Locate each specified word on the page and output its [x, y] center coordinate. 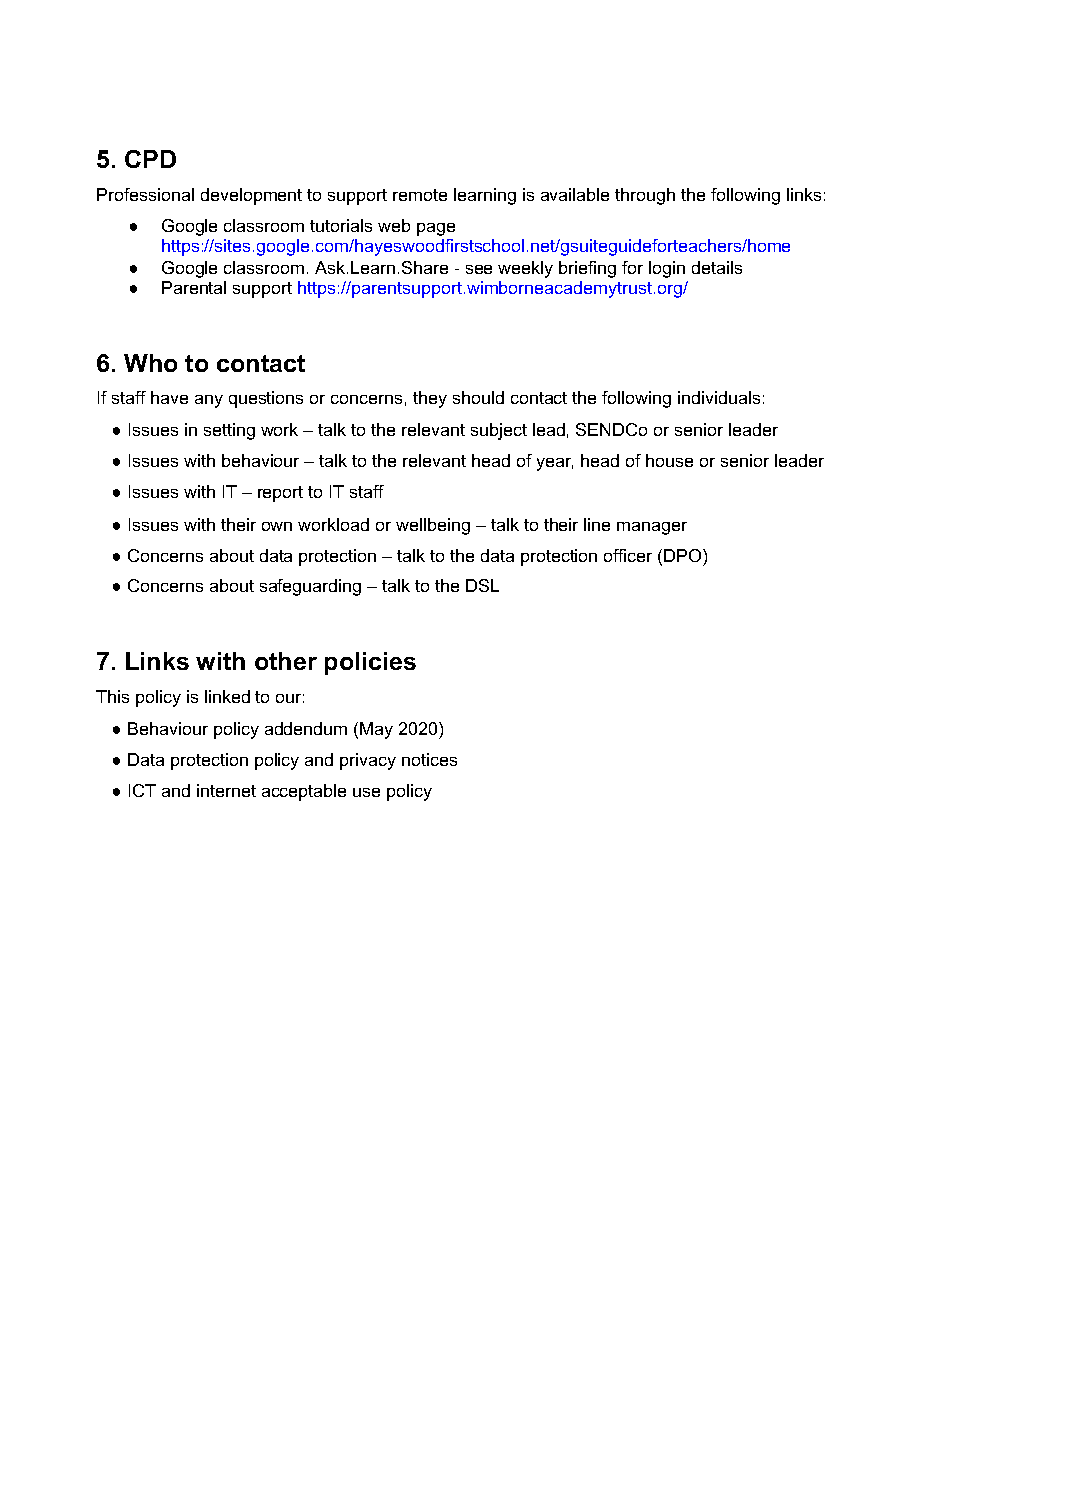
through [645, 196]
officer [628, 555]
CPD [150, 159]
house [669, 460]
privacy [368, 761]
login [667, 269]
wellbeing [433, 526]
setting [229, 431]
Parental [194, 287]
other [286, 661]
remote [420, 195]
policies [370, 663]
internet [226, 790]
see [479, 269]
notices [429, 759]
